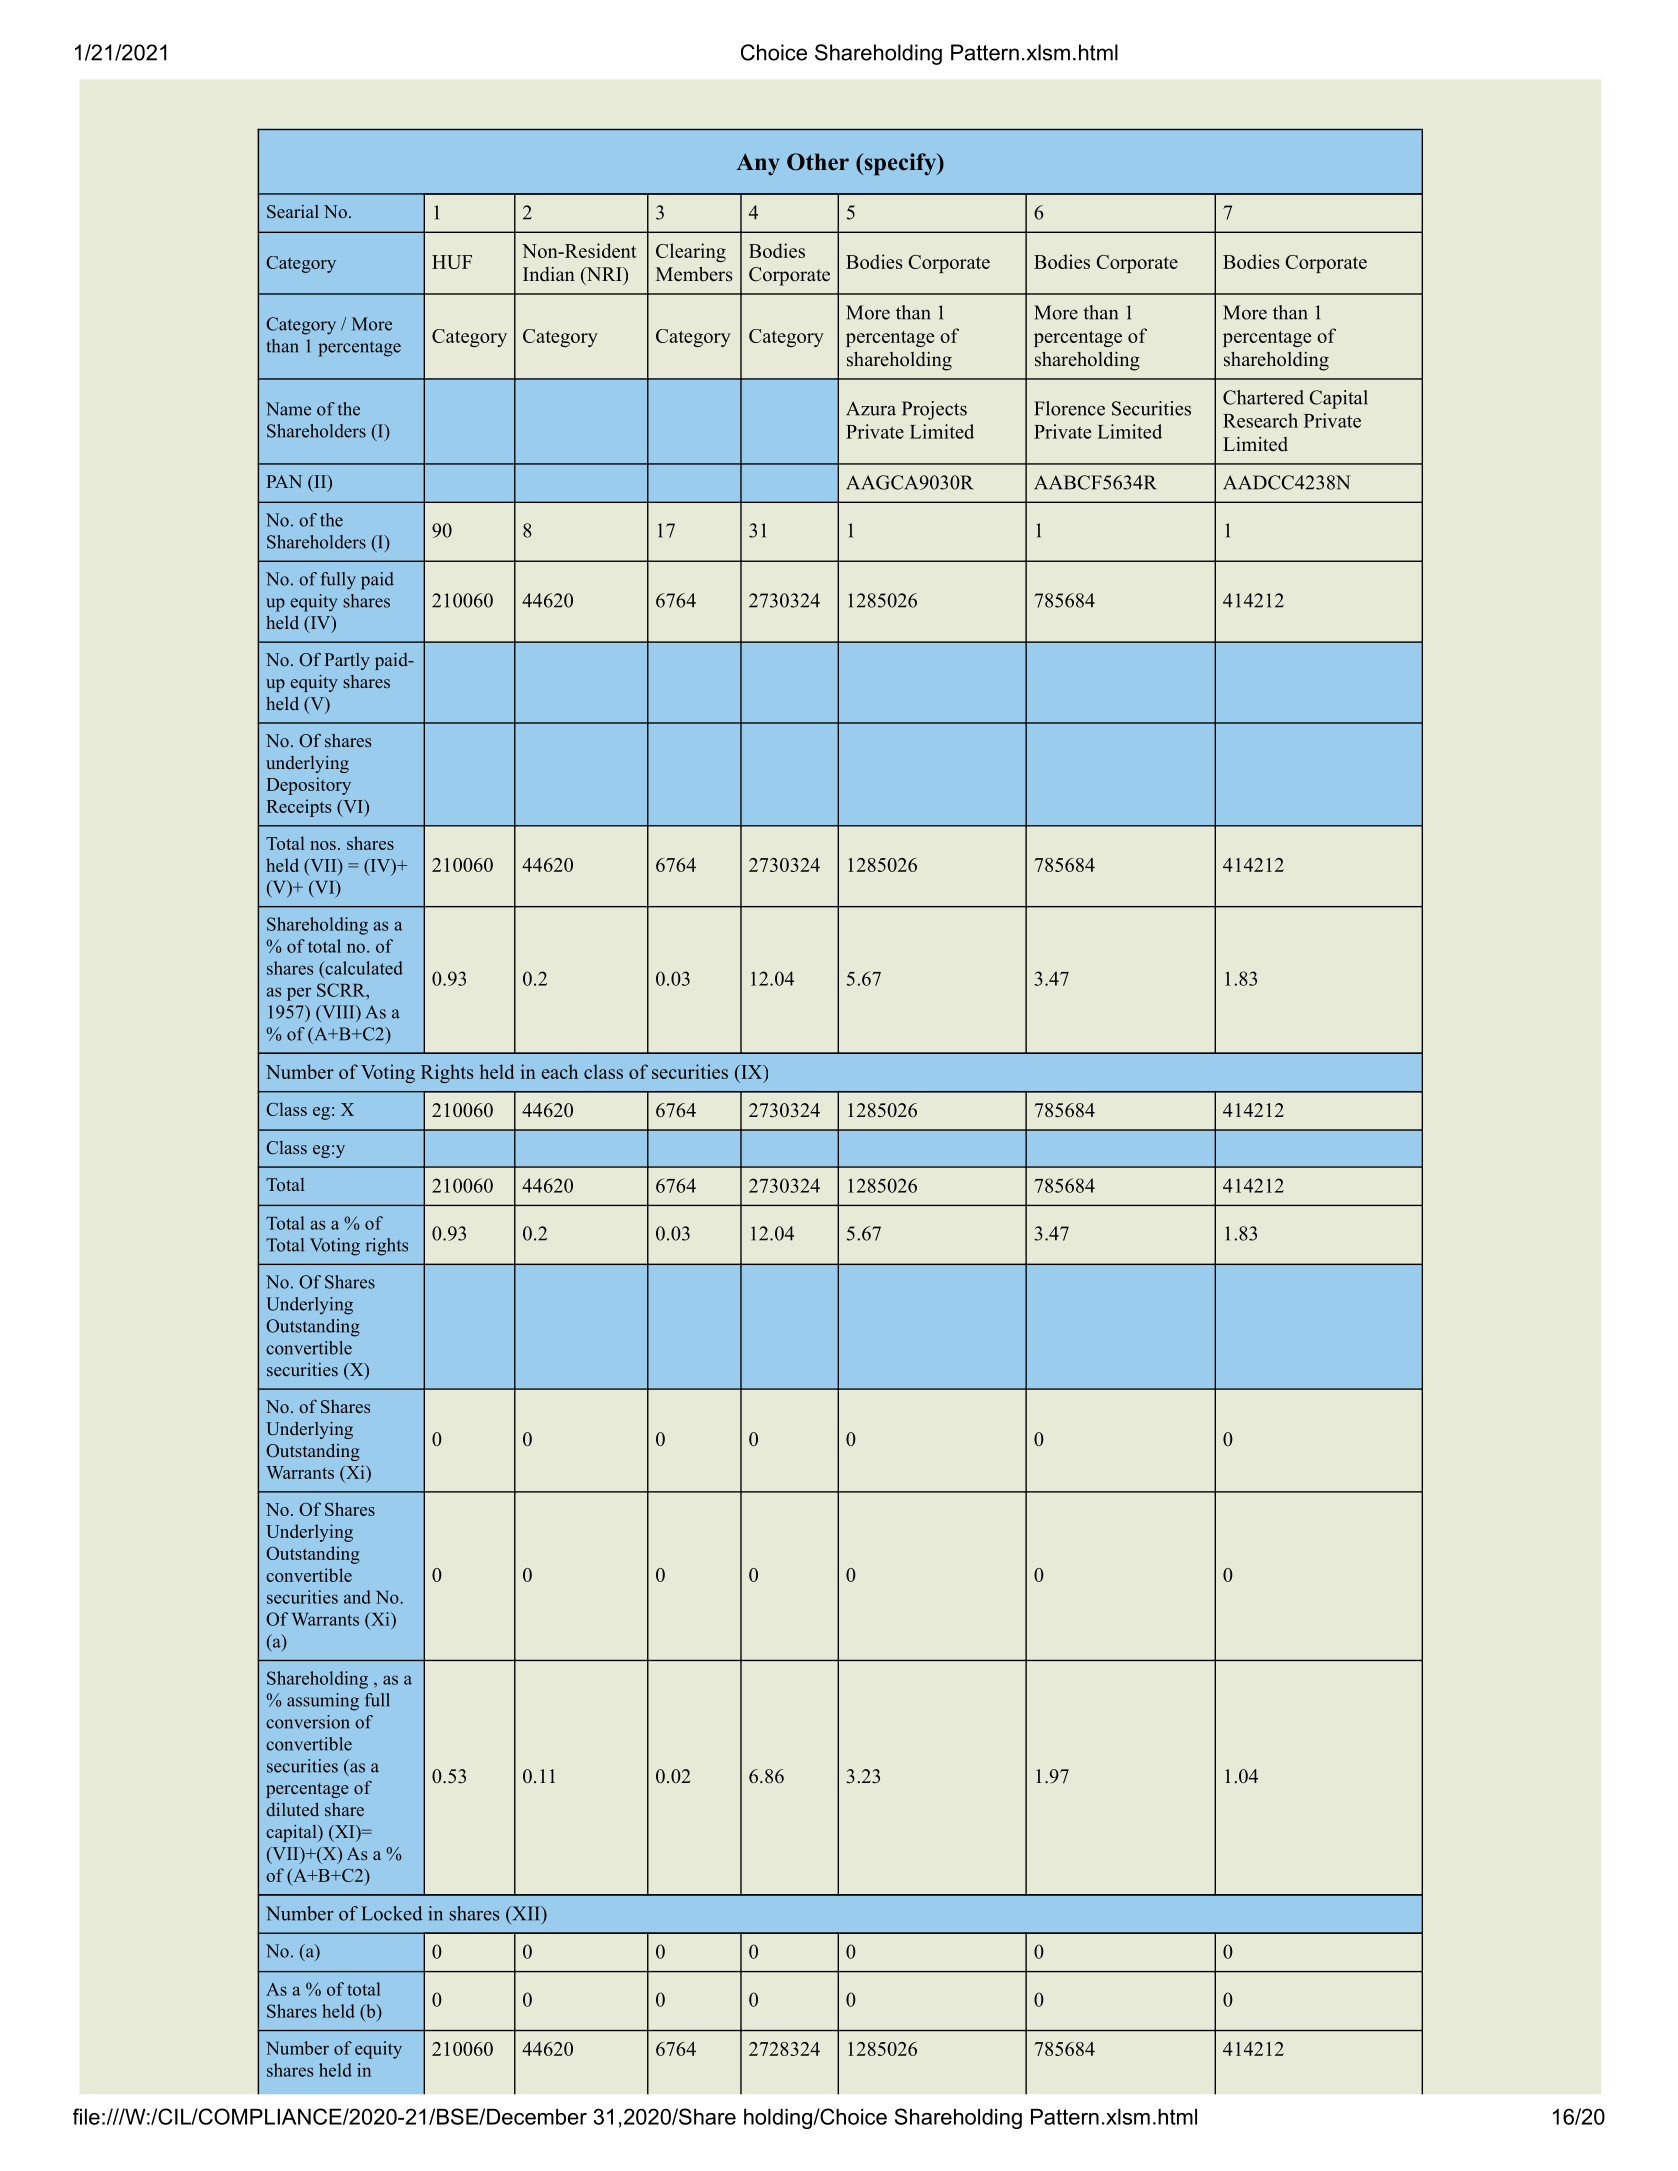 Image resolution: width=1678 pixels, height=2171 pixels. What do you see at coordinates (1263, 397) in the screenshot?
I see `Chartered` at bounding box center [1263, 397].
